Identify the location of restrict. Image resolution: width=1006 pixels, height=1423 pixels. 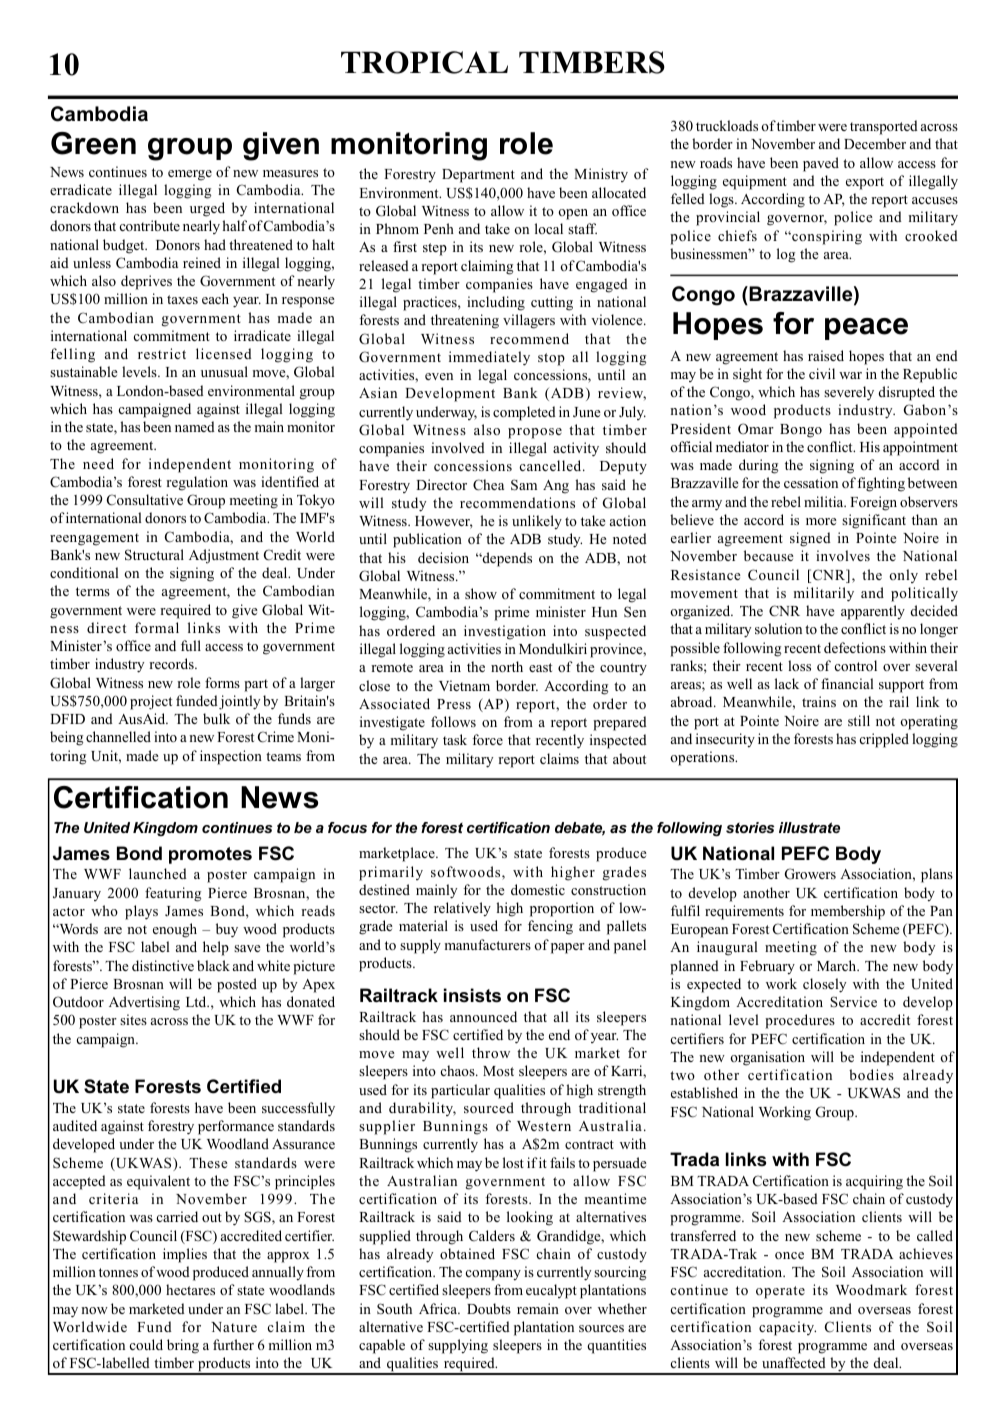
(162, 353).
